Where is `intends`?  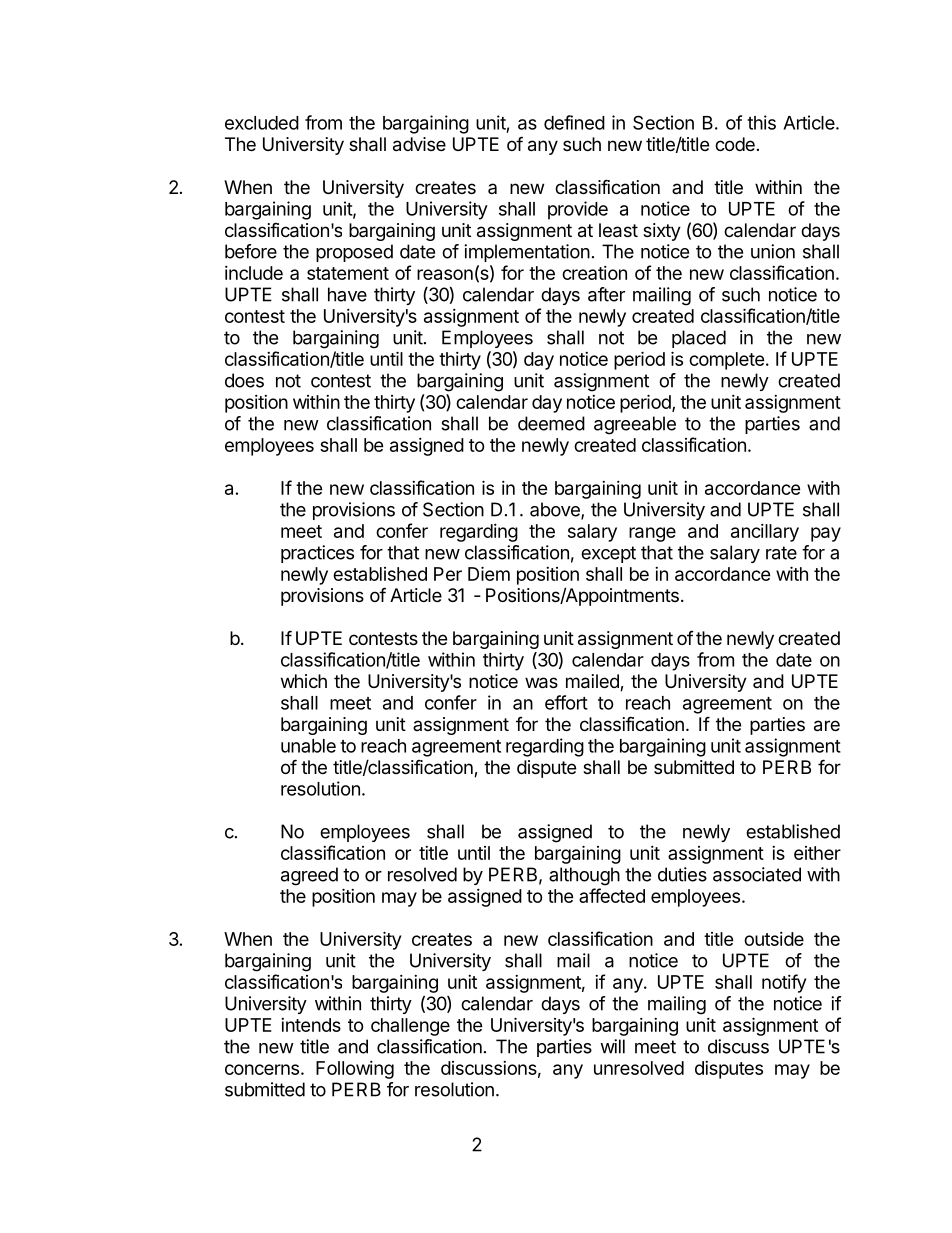 intends is located at coordinates (311, 1025).
